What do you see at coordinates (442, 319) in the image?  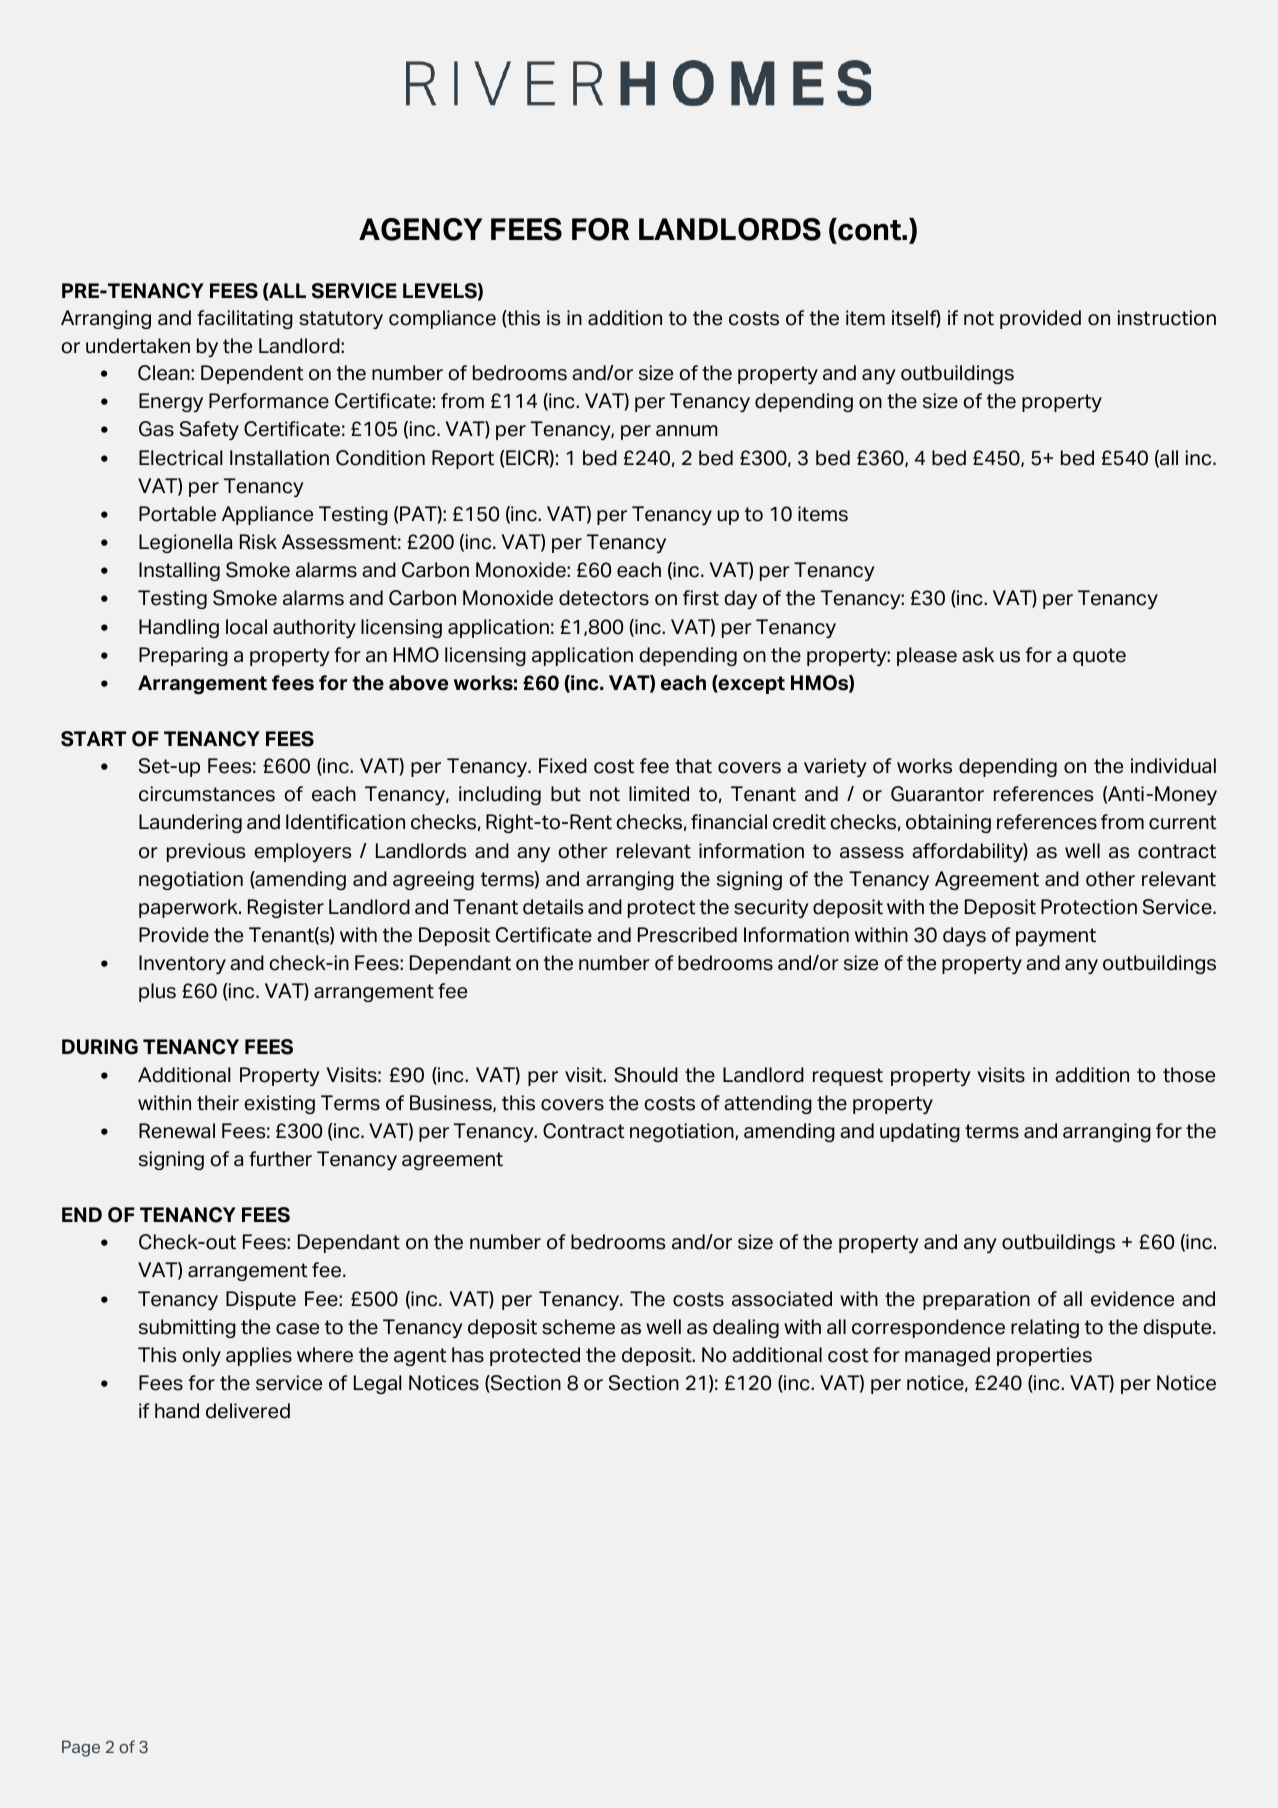 I see `compliance` at bounding box center [442, 319].
